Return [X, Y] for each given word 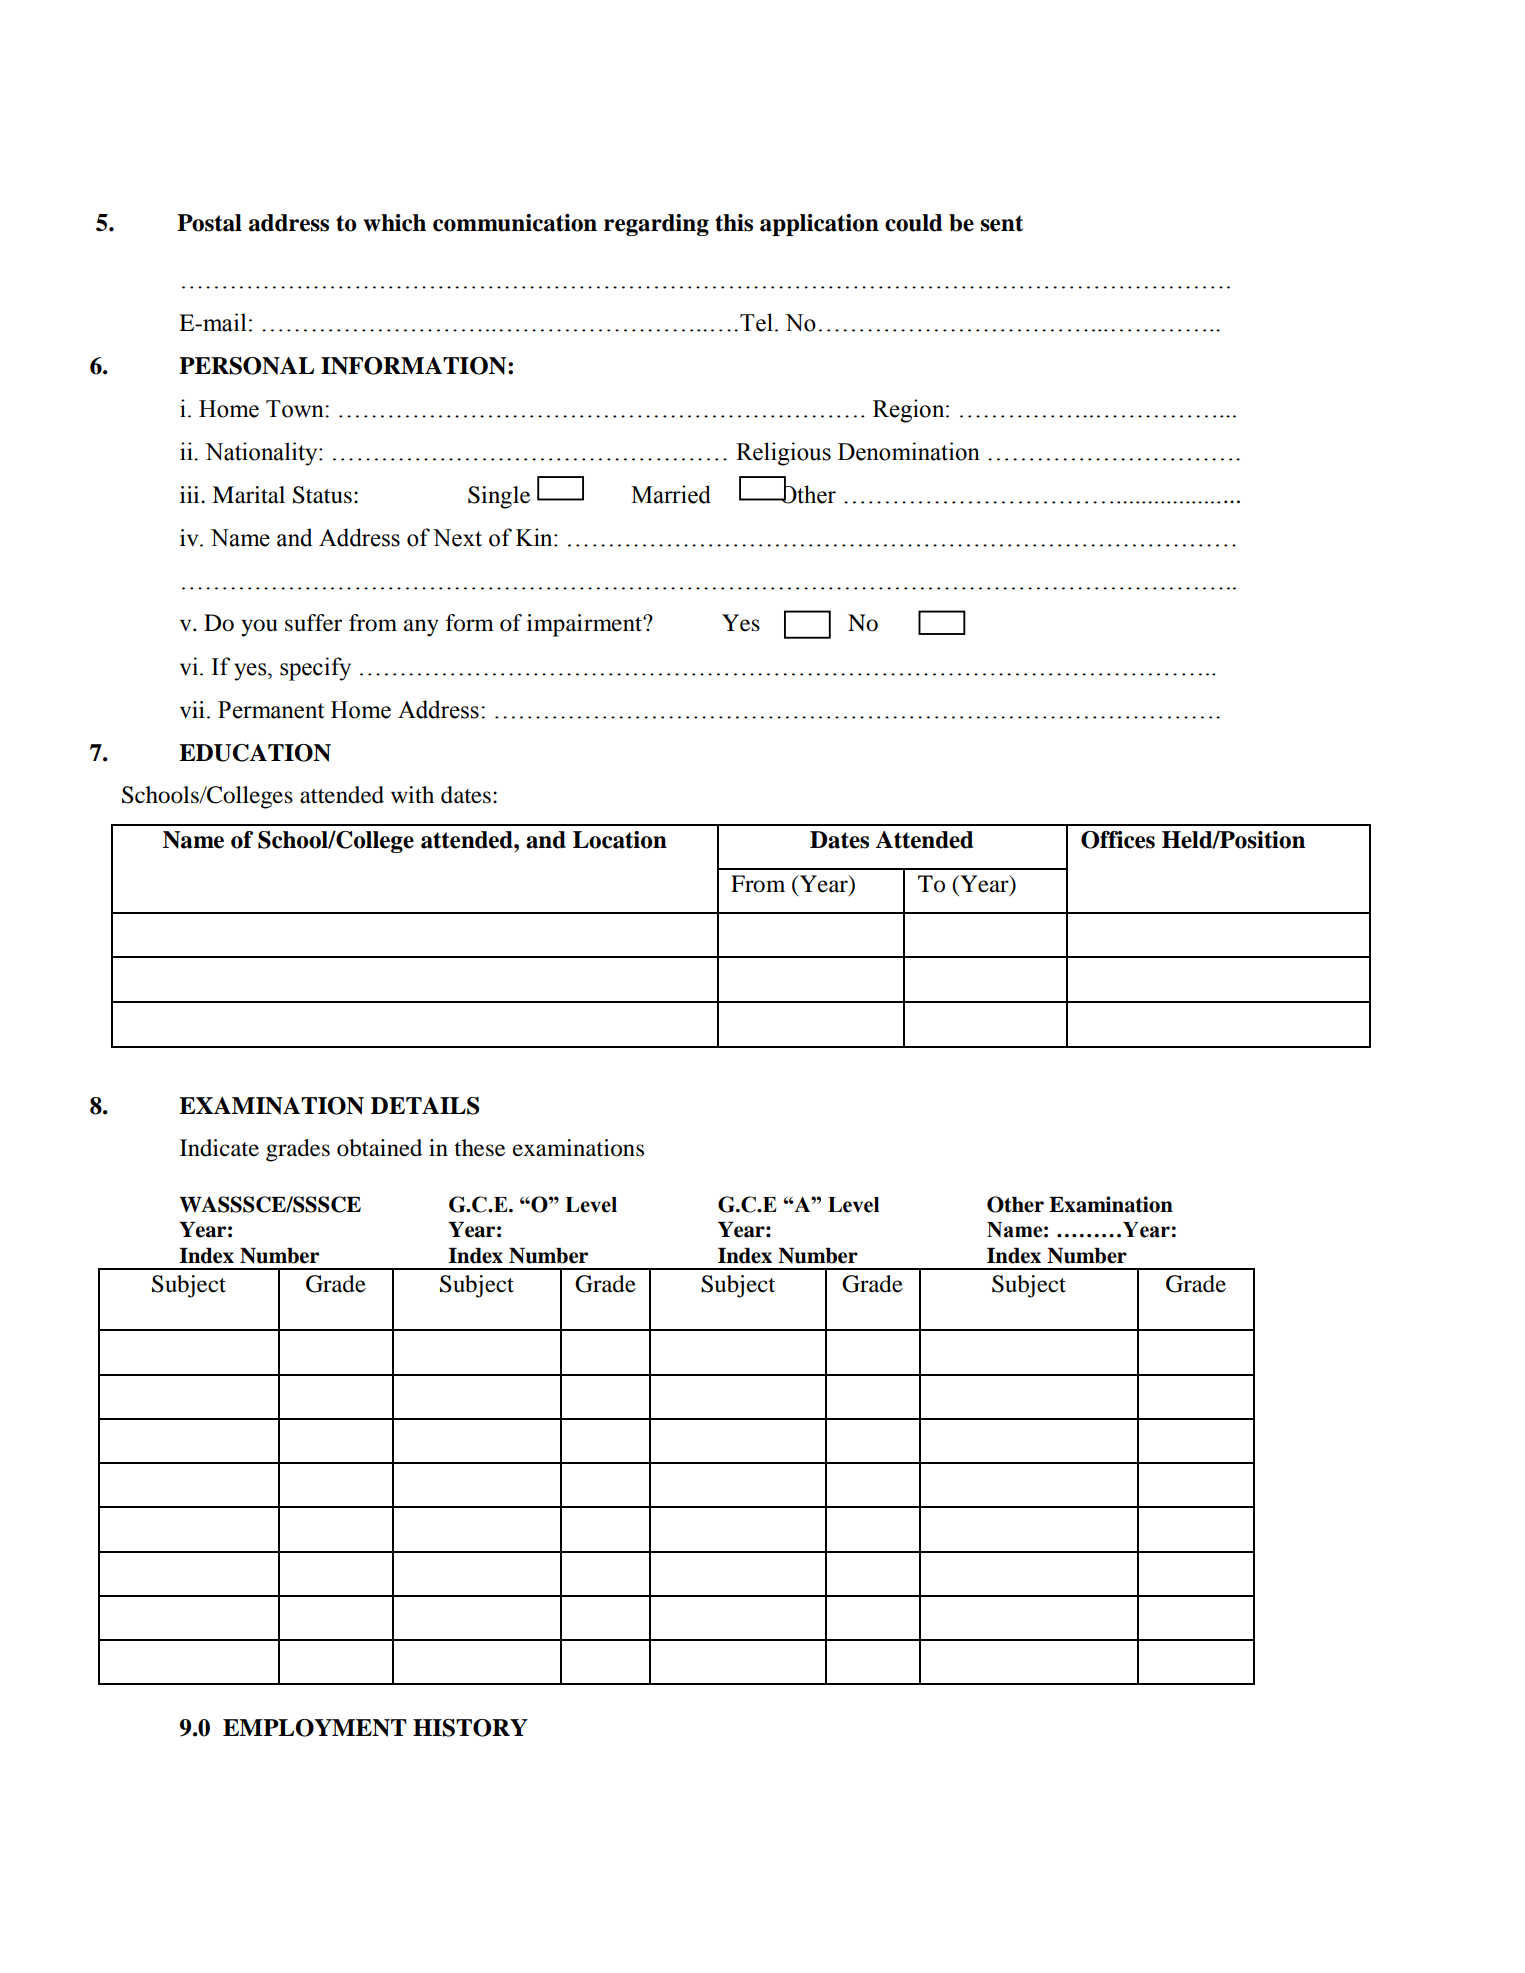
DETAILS [425, 1106]
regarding [656, 225]
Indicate [219, 1148]
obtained [379, 1148]
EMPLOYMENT [315, 1728]
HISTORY [470, 1728]
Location [620, 840]
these [479, 1148]
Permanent [271, 710]
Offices [1118, 840]
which [394, 223]
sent [1002, 223]
